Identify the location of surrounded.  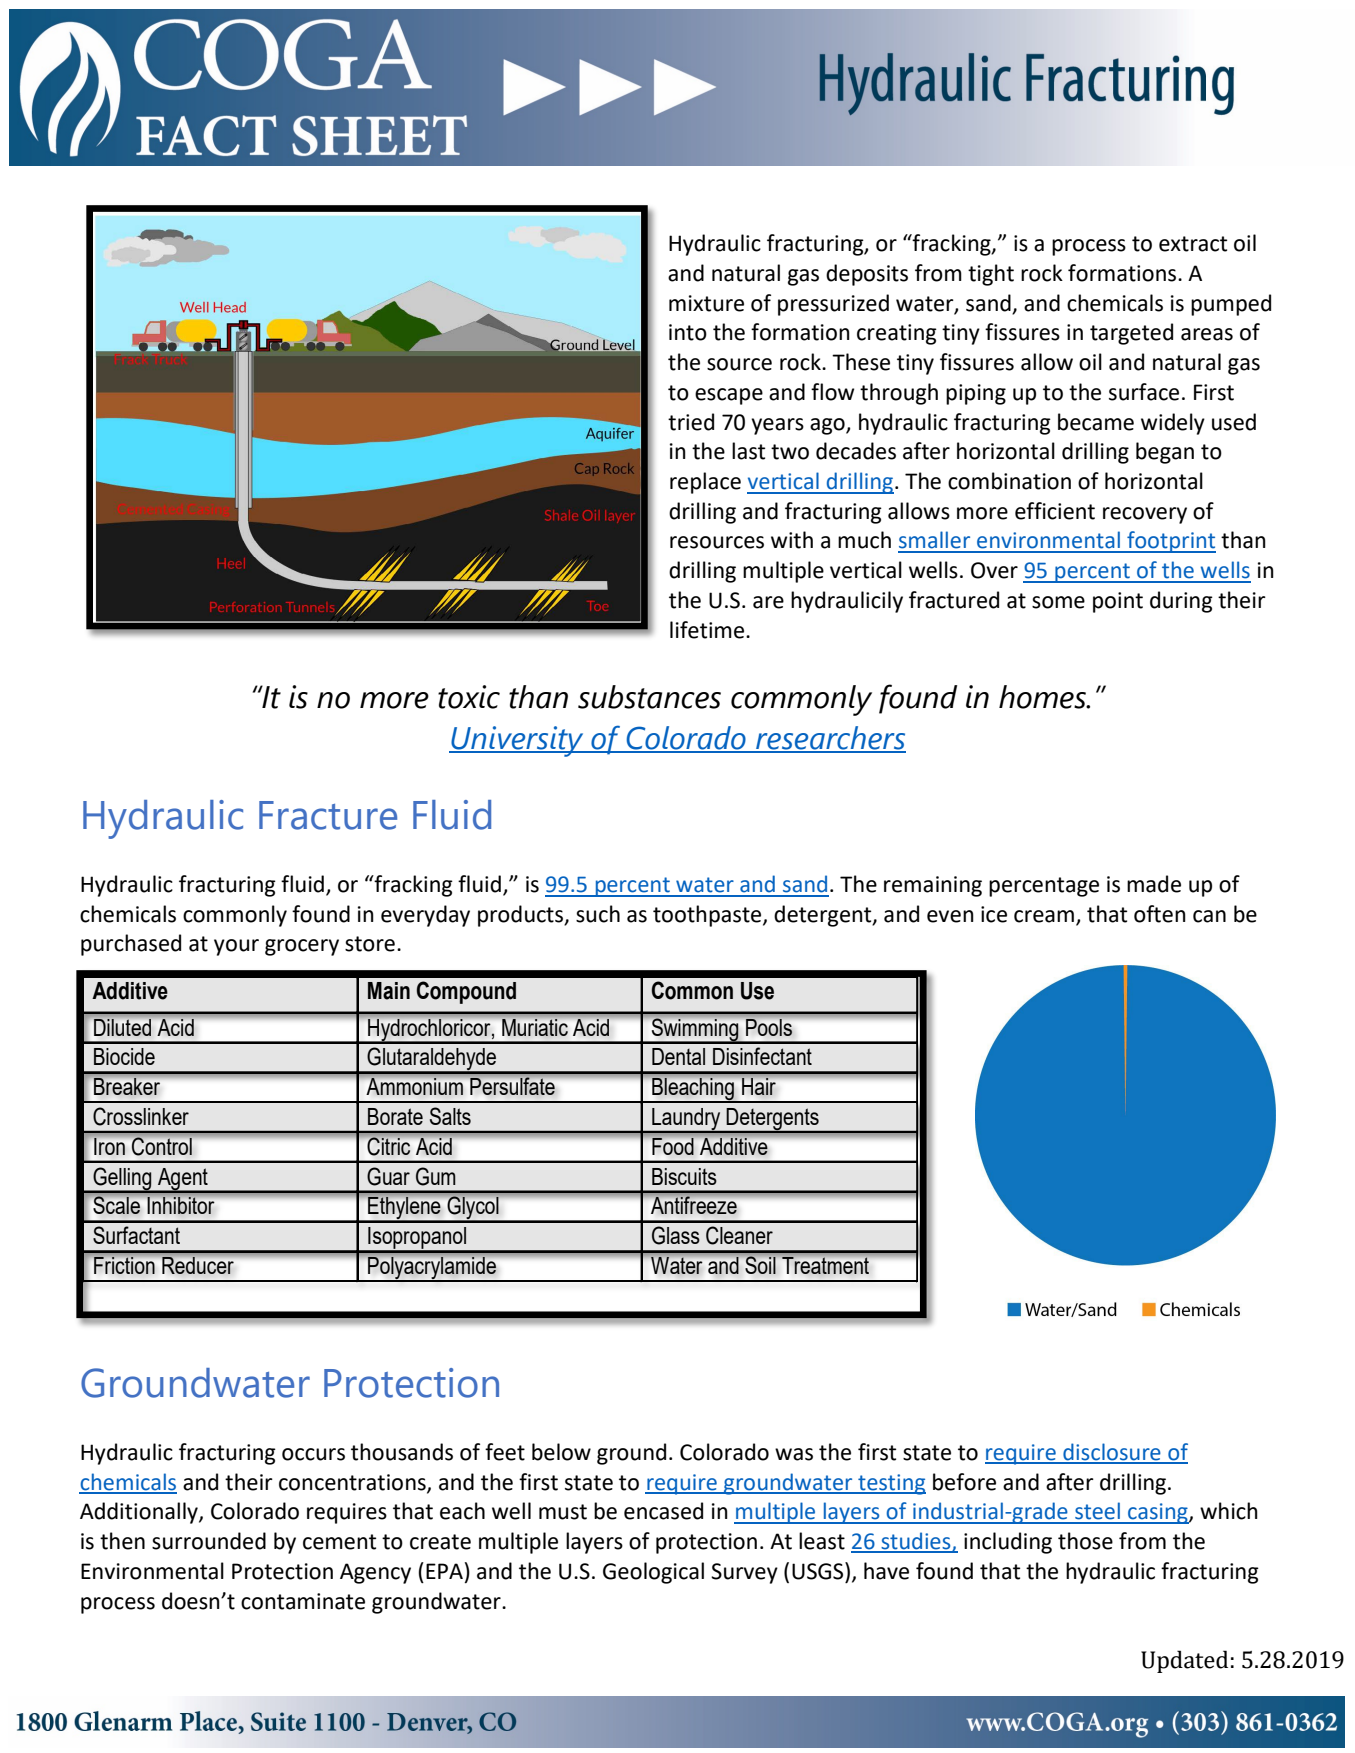
(209, 1541).
